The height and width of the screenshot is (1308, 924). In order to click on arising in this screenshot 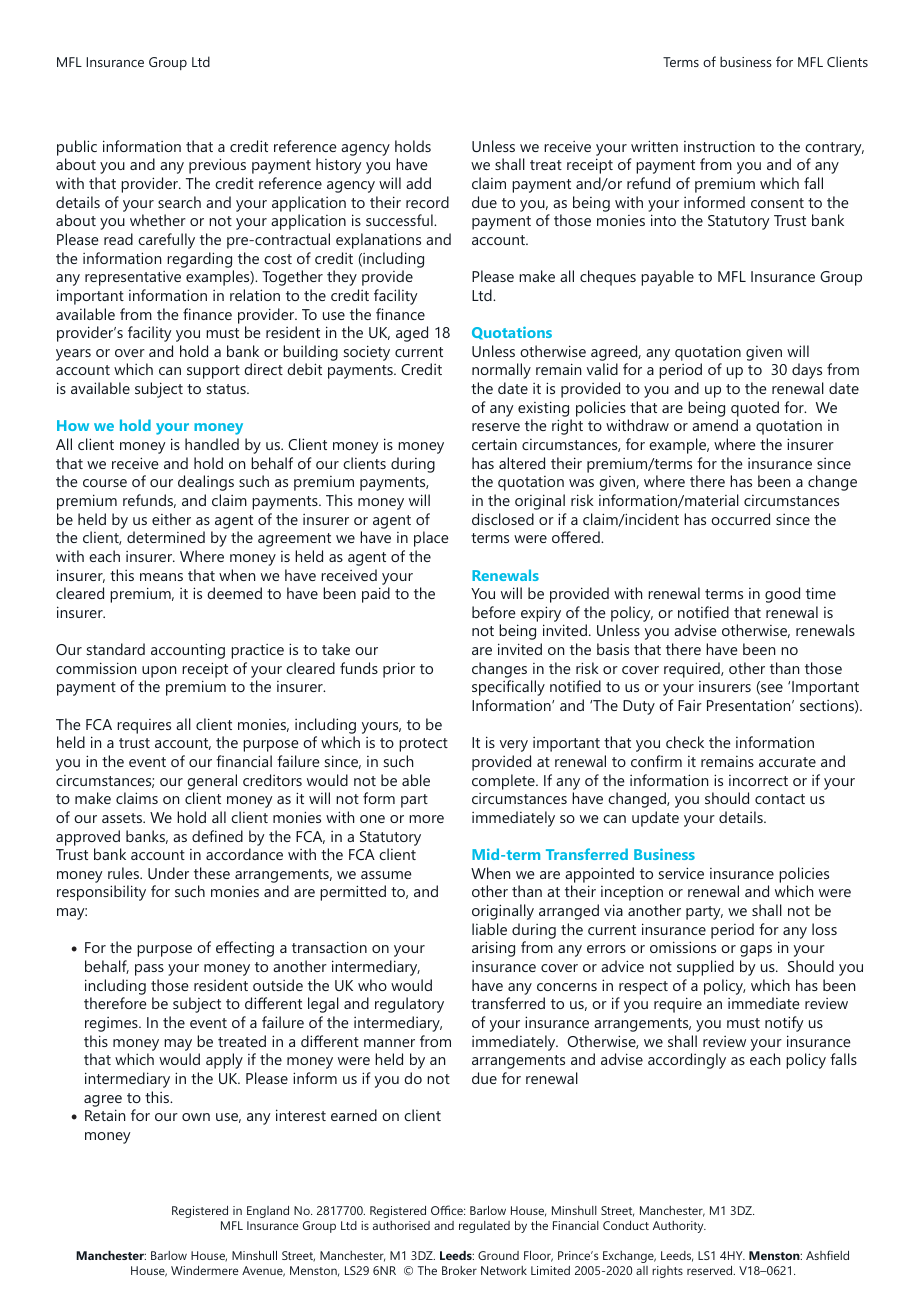, I will do `click(493, 949)`.
